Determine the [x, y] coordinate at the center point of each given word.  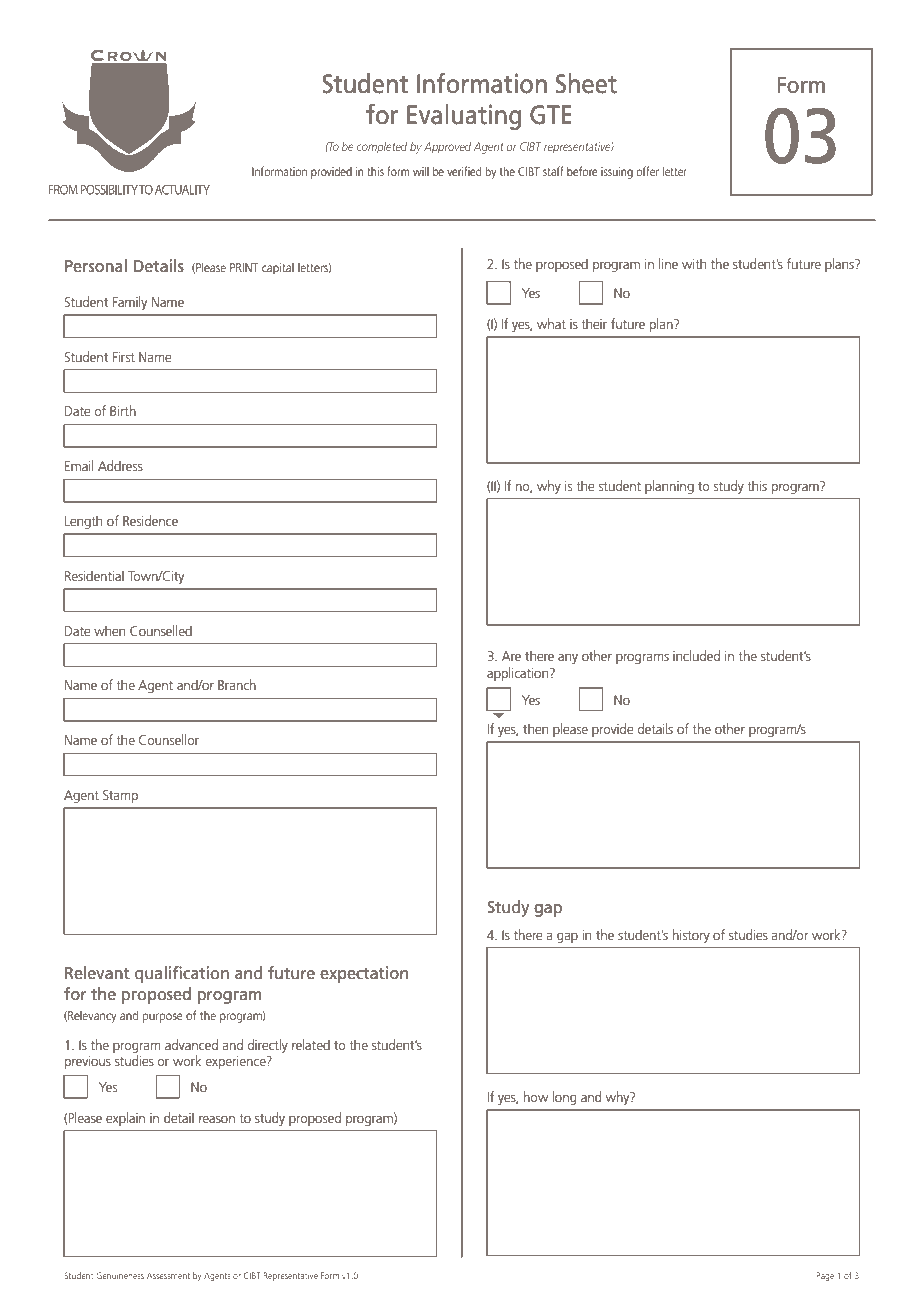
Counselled [161, 630]
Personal [96, 265]
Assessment [168, 1275]
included [696, 655]
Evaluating [464, 117]
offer [647, 171]
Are [511, 656]
